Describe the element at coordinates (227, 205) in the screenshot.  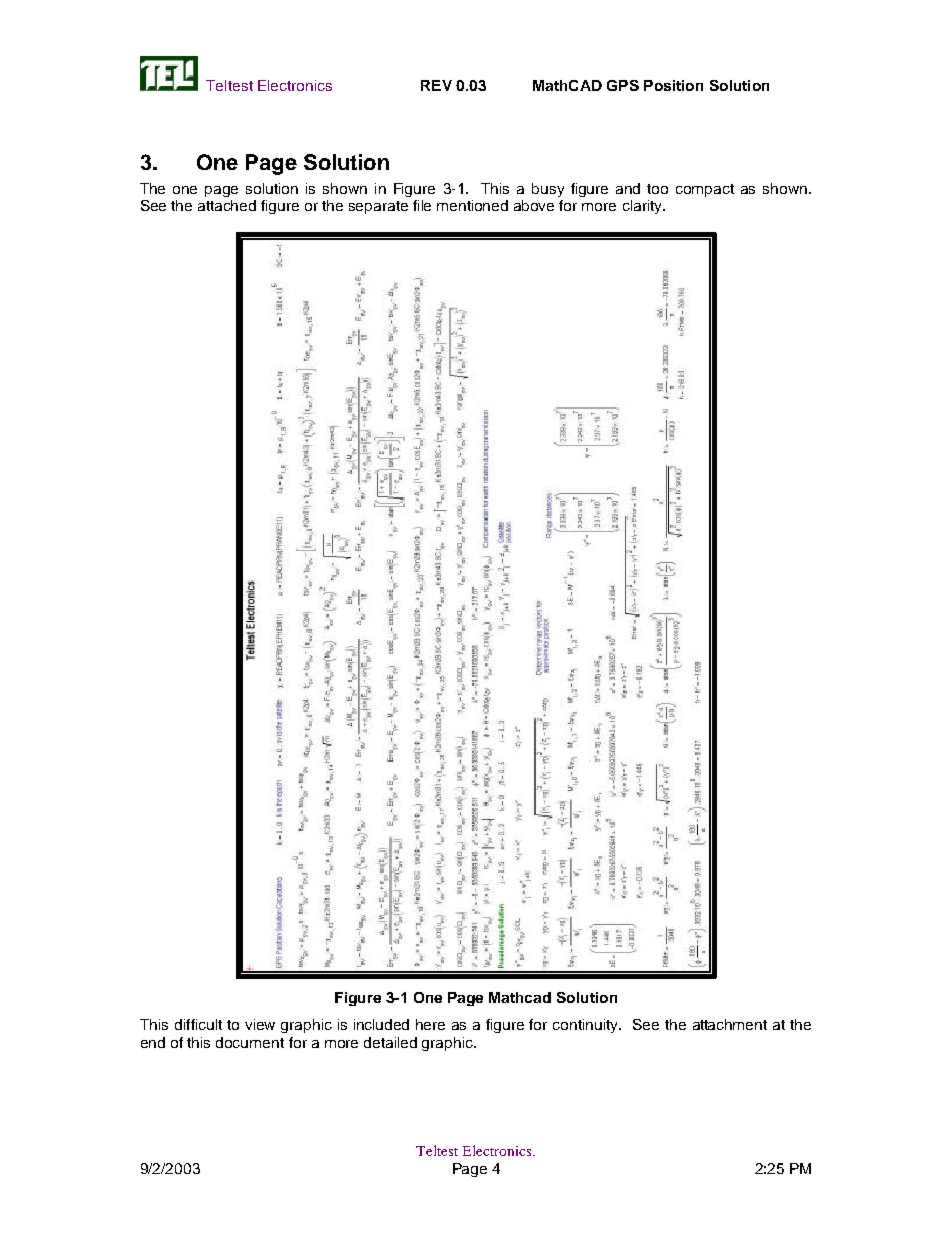
I see `attached` at that location.
